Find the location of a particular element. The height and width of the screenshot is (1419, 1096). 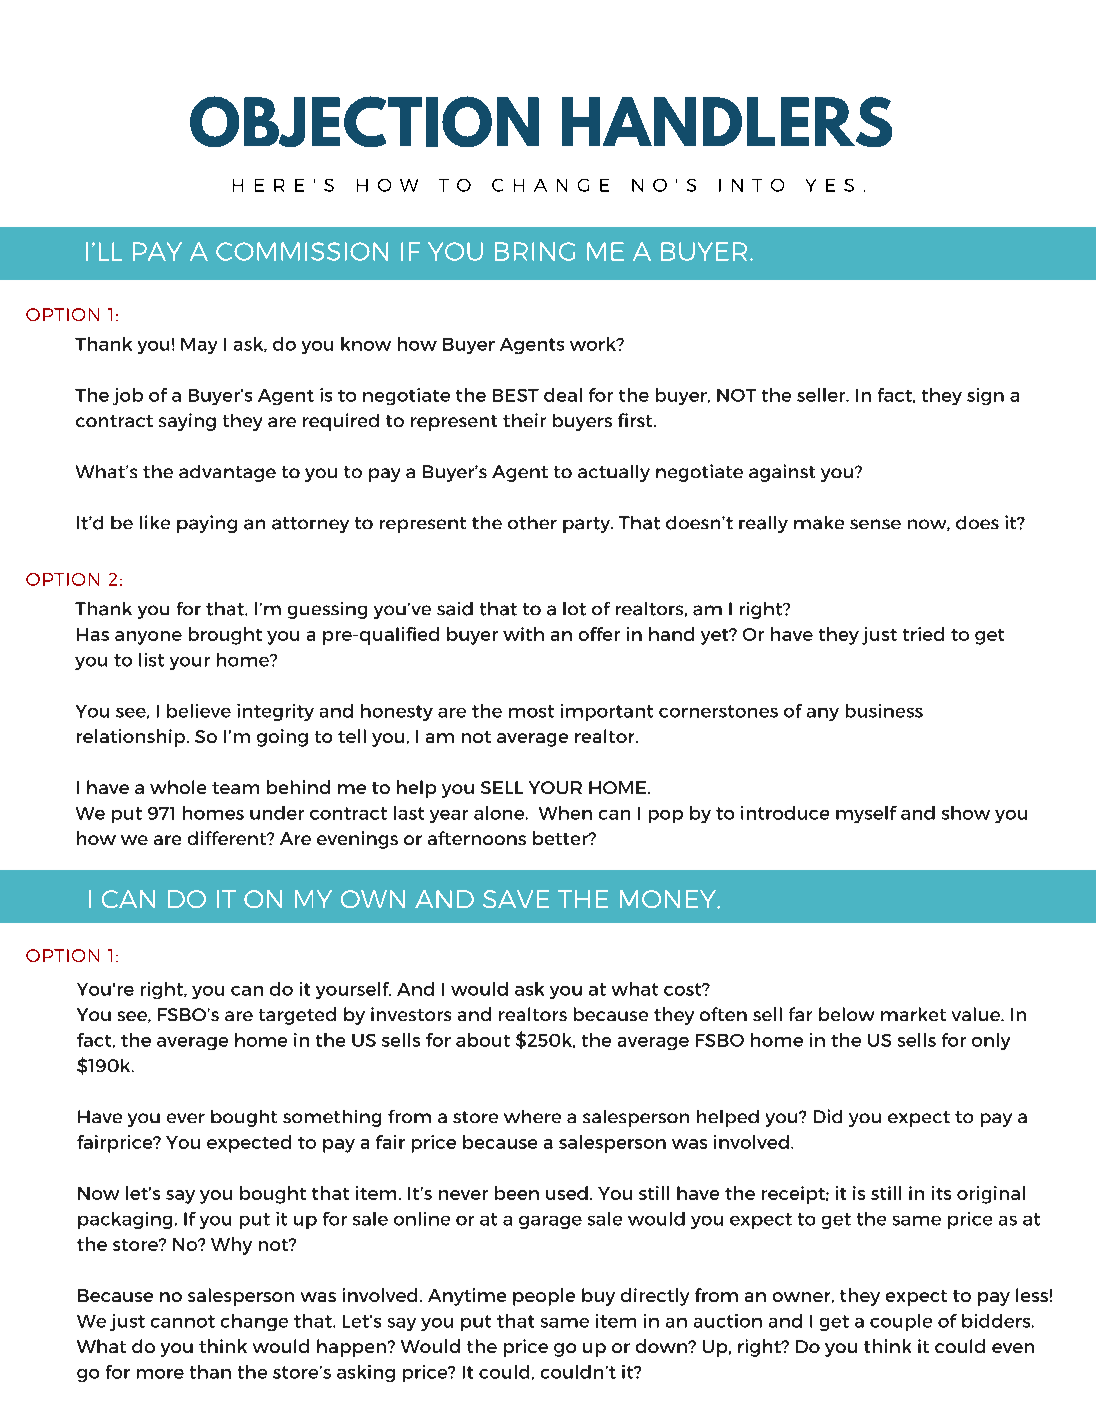

paying is located at coordinates (207, 524).
